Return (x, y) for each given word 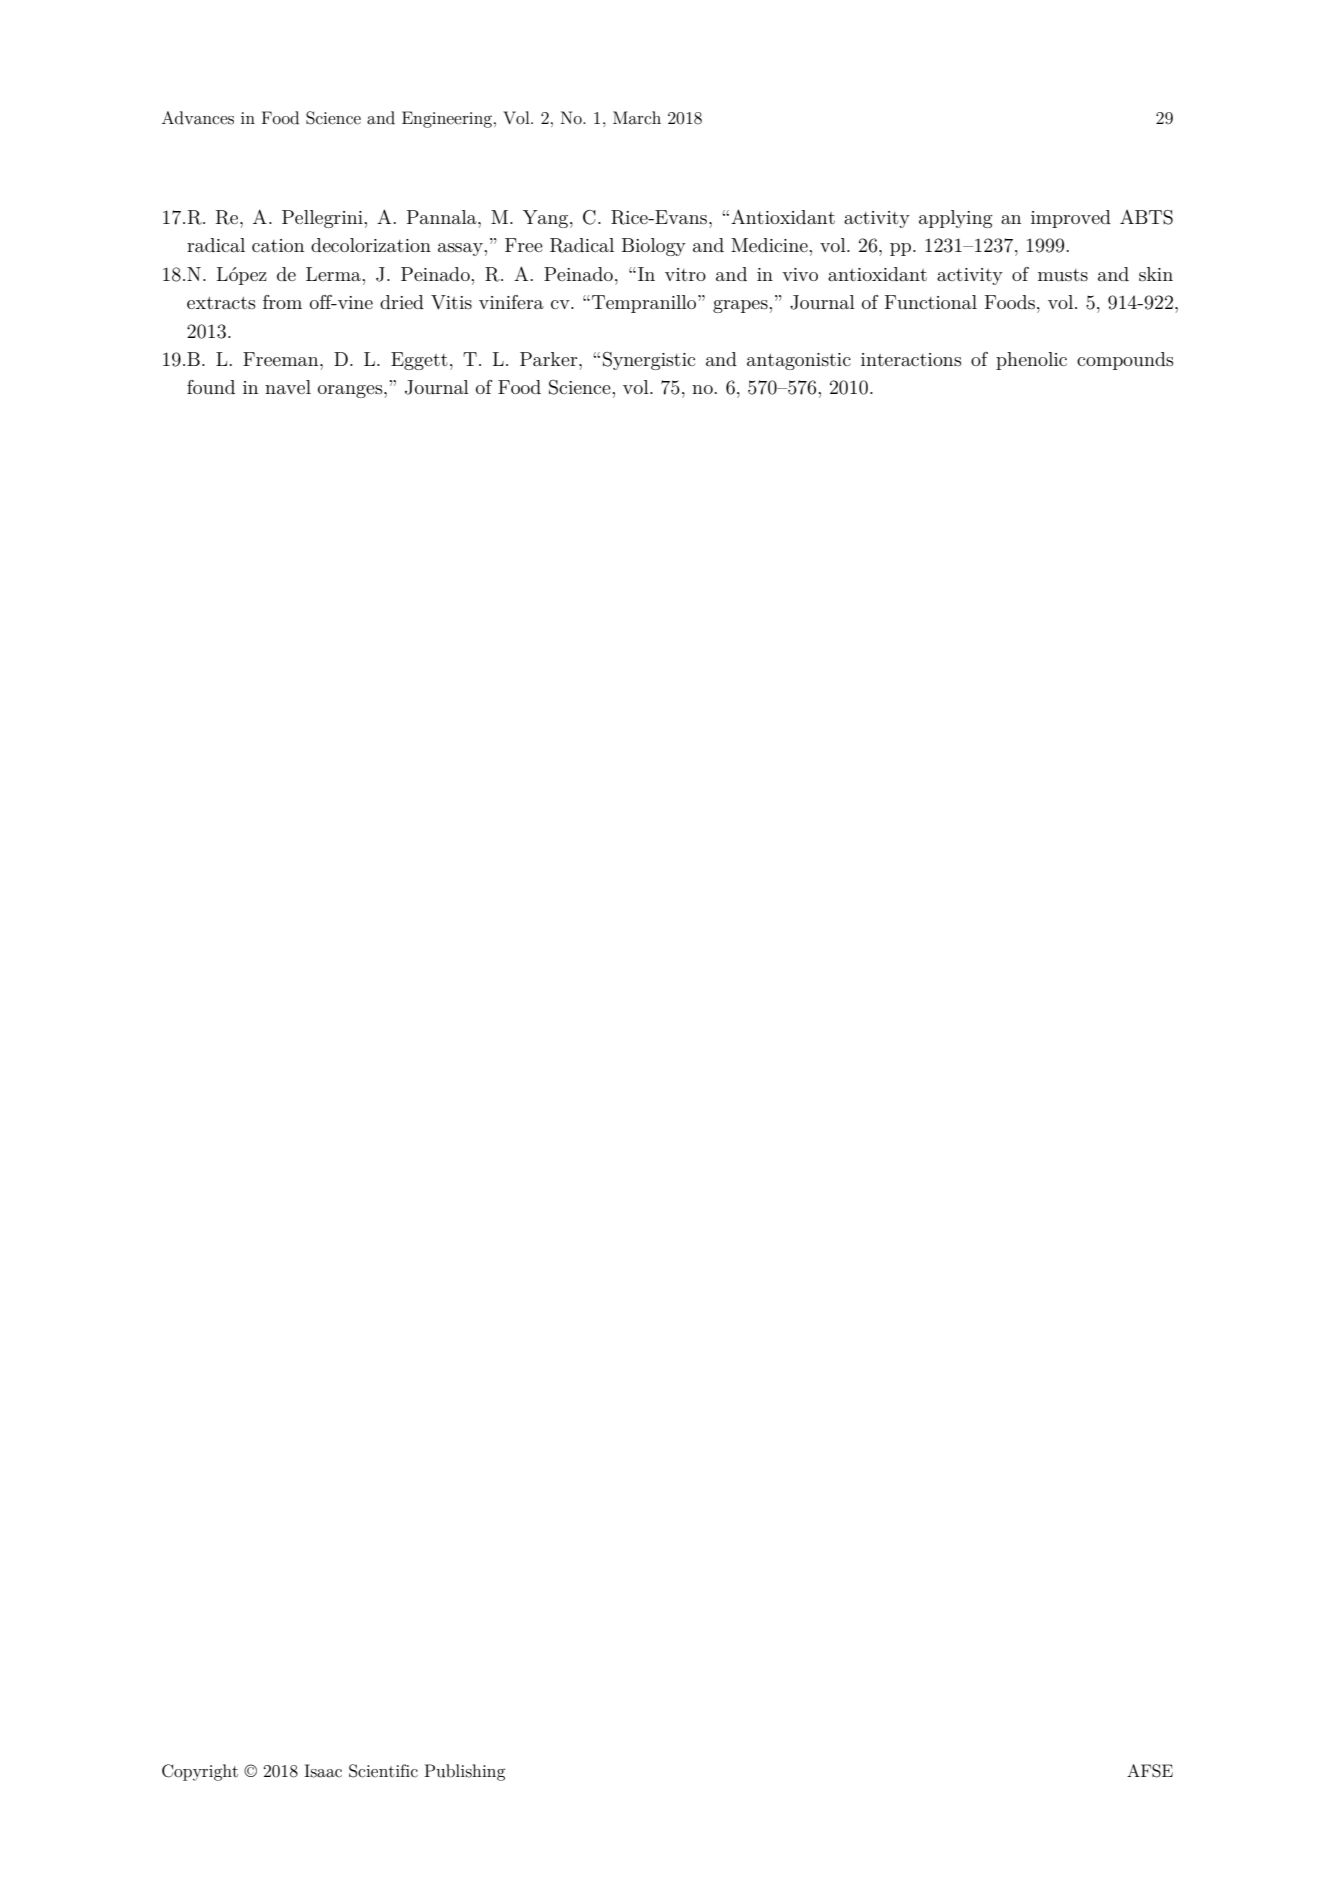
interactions (911, 359)
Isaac (323, 1771)
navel (288, 387)
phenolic (1031, 361)
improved (1071, 219)
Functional (931, 302)
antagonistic (799, 361)
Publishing (465, 1772)
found (211, 387)
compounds (1125, 361)
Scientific (383, 1771)
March (637, 118)
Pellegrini (323, 219)
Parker (550, 359)
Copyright (200, 1772)
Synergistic (649, 361)
